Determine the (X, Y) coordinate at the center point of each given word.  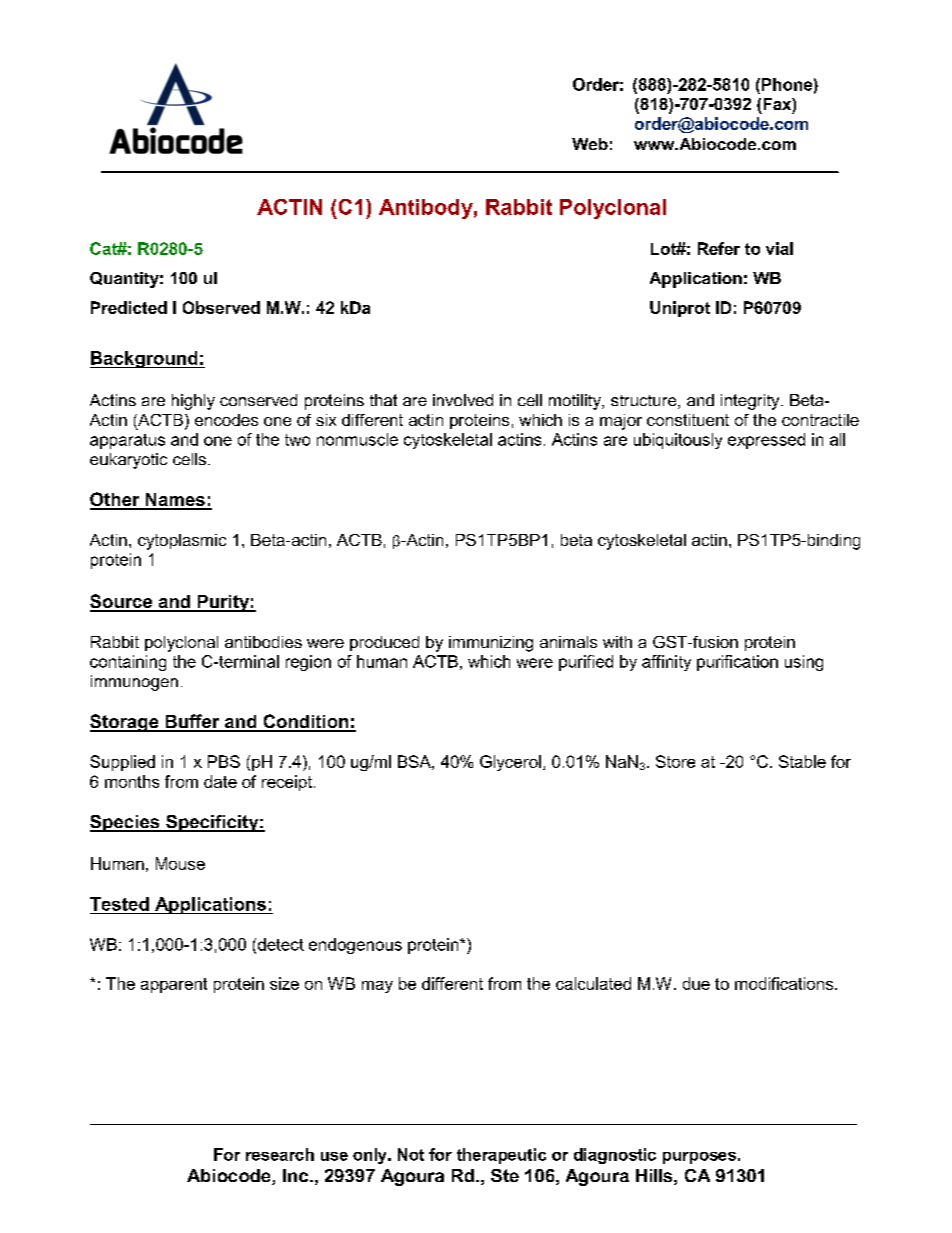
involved (463, 400)
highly (193, 402)
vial (779, 248)
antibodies (263, 642)
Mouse (180, 863)
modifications (785, 983)
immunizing (491, 644)
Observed (221, 307)
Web (590, 144)
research (280, 1154)
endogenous (355, 946)
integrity (751, 402)
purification (737, 663)
